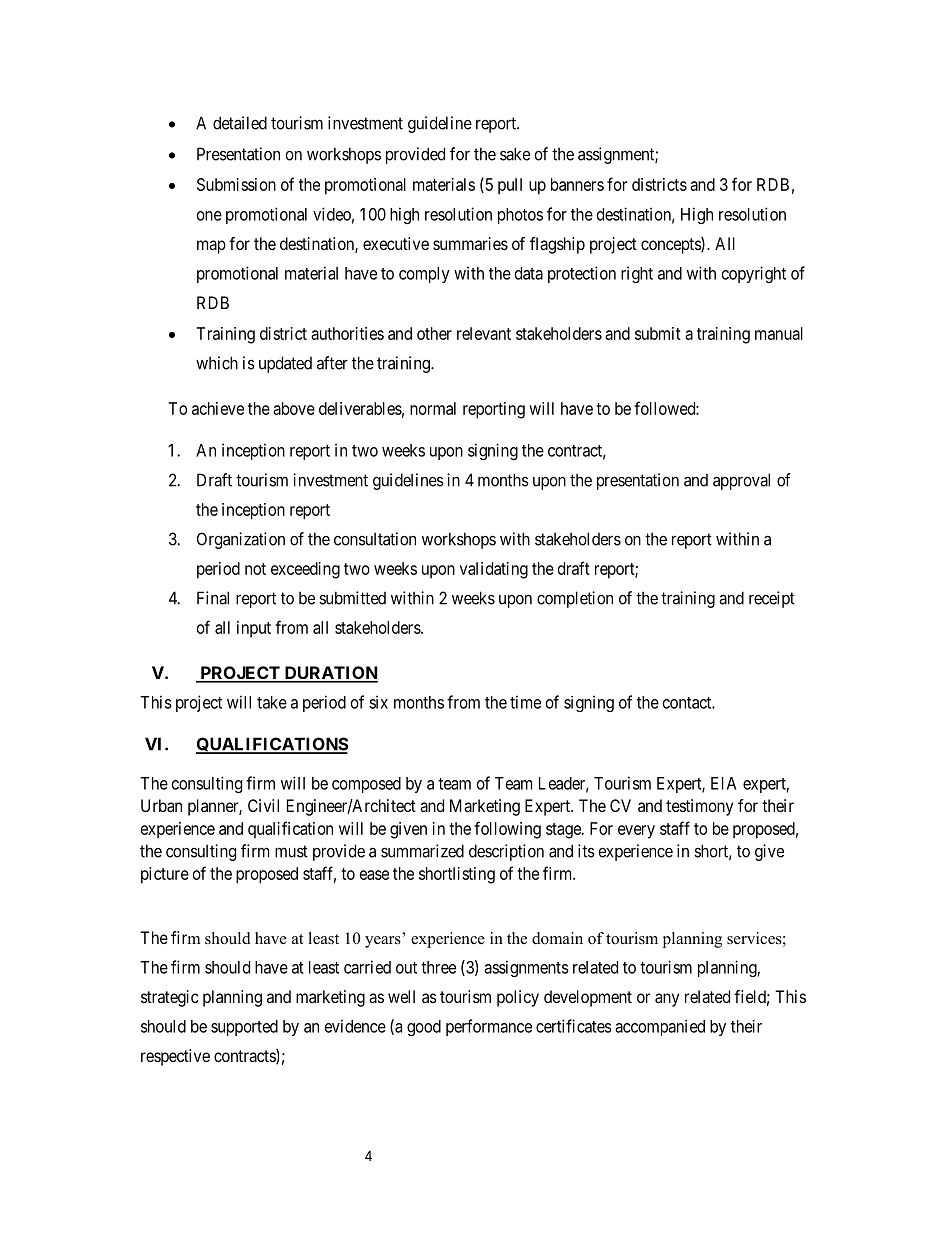  What do you see at coordinates (217, 363) in the screenshot?
I see `which` at bounding box center [217, 363].
